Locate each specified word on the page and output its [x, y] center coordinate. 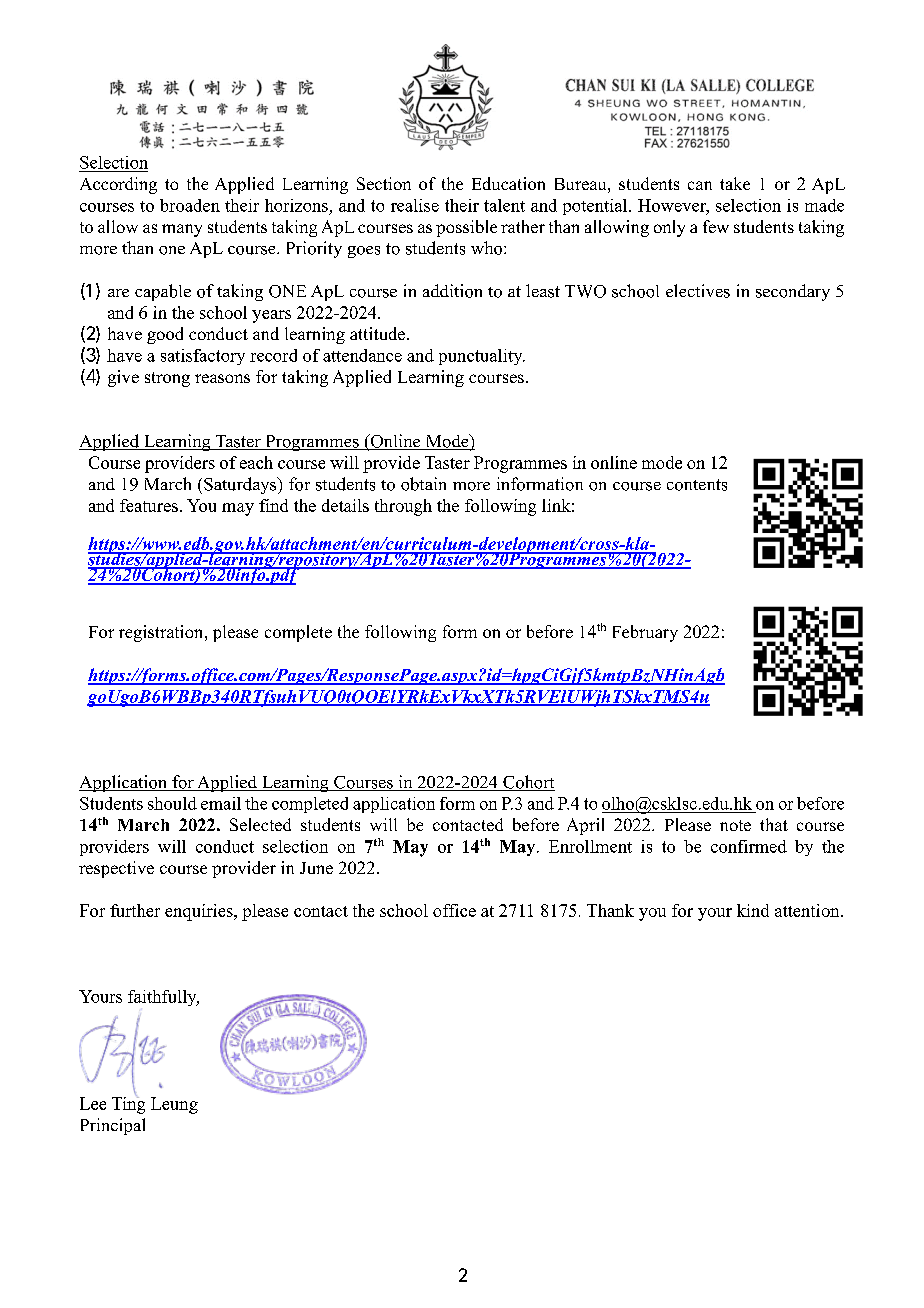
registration [162, 633]
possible [466, 228]
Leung [174, 1105]
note [735, 825]
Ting [128, 1104]
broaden [190, 205]
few [716, 226]
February [645, 633]
